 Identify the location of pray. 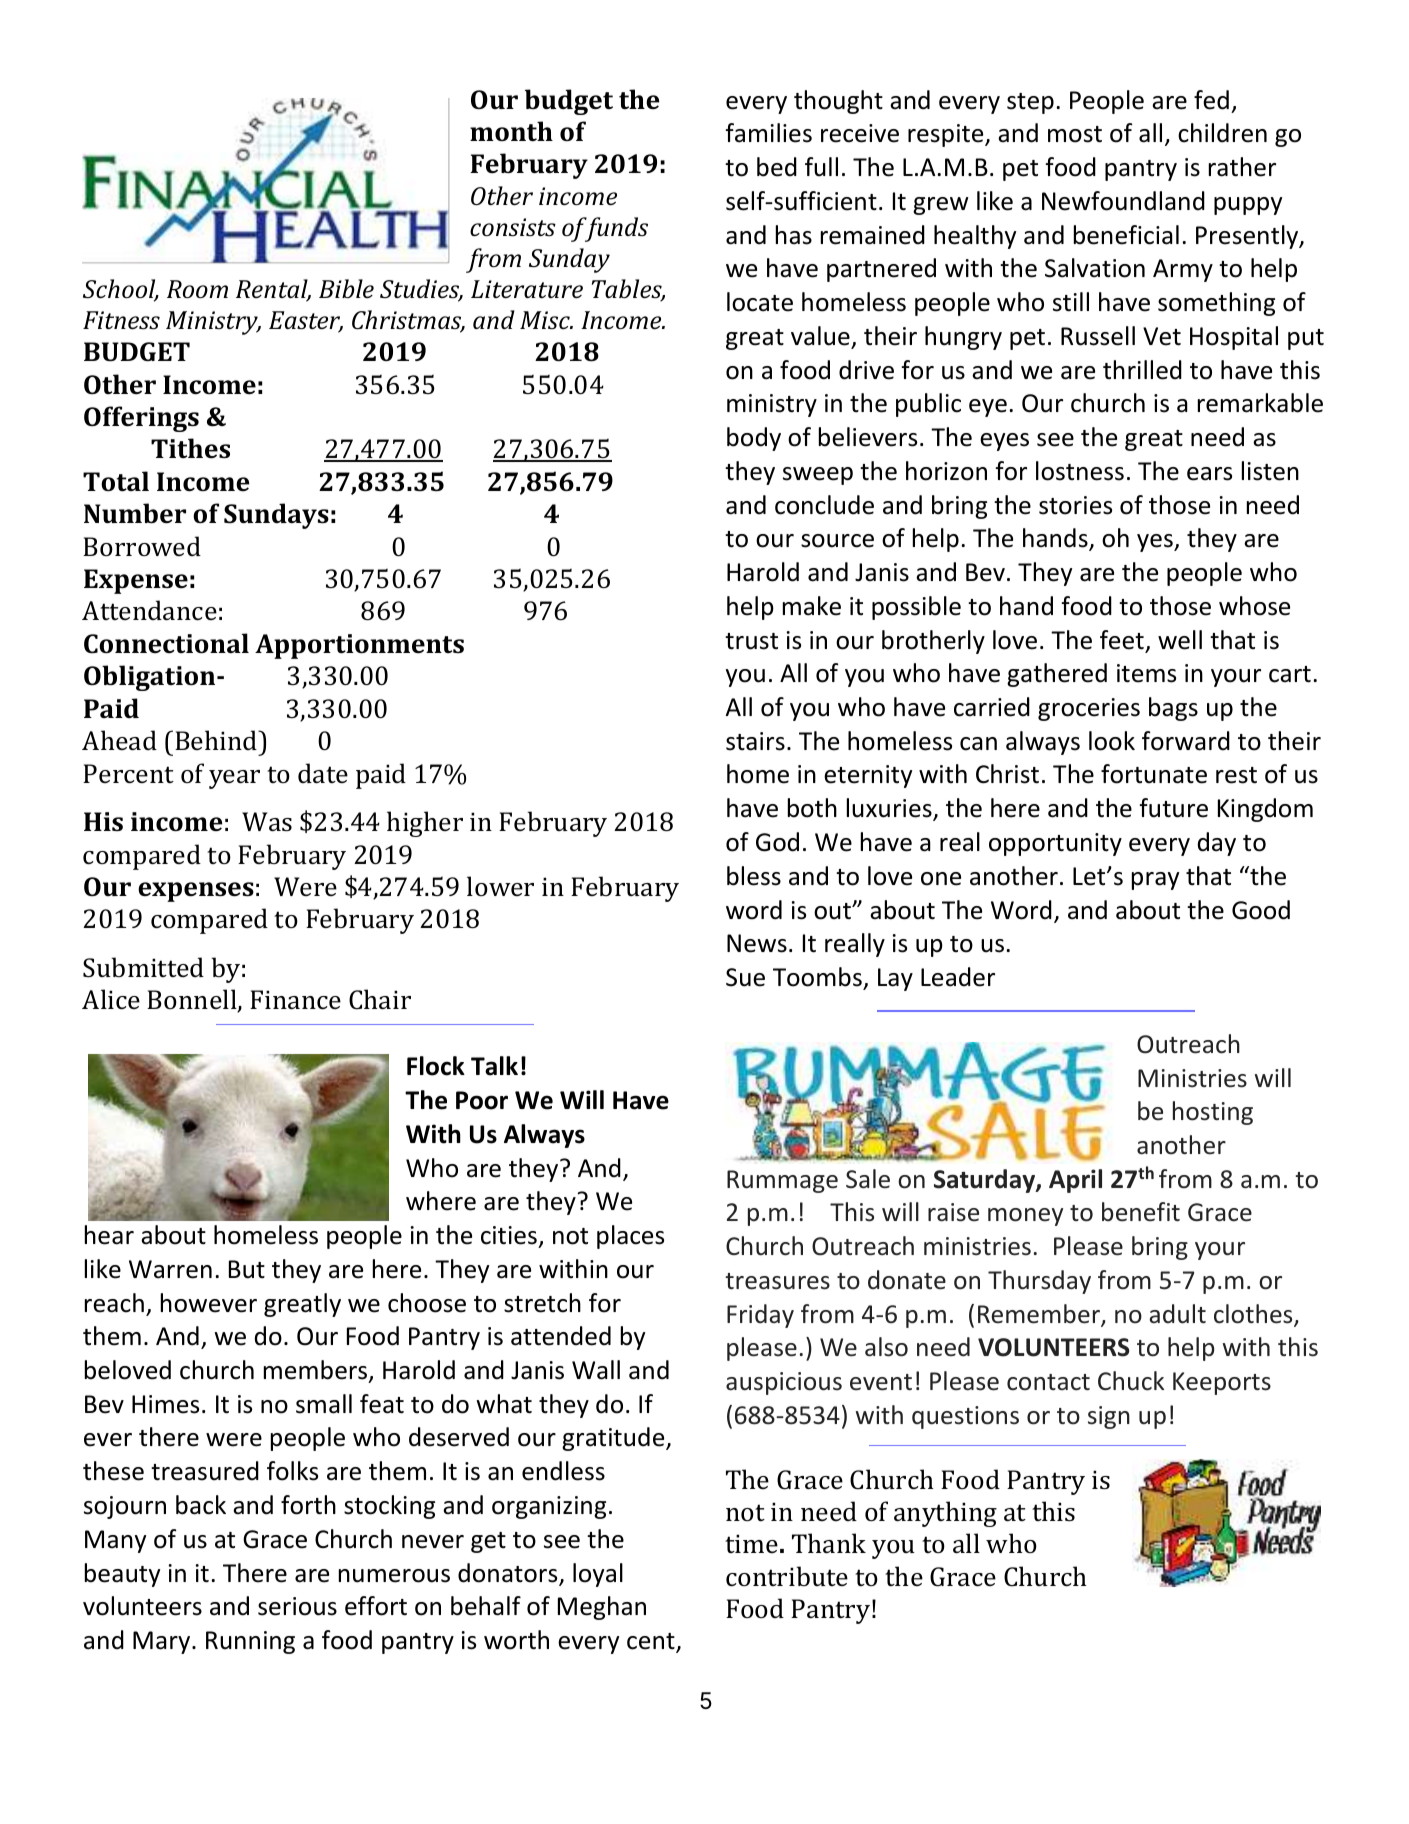
(1155, 881).
